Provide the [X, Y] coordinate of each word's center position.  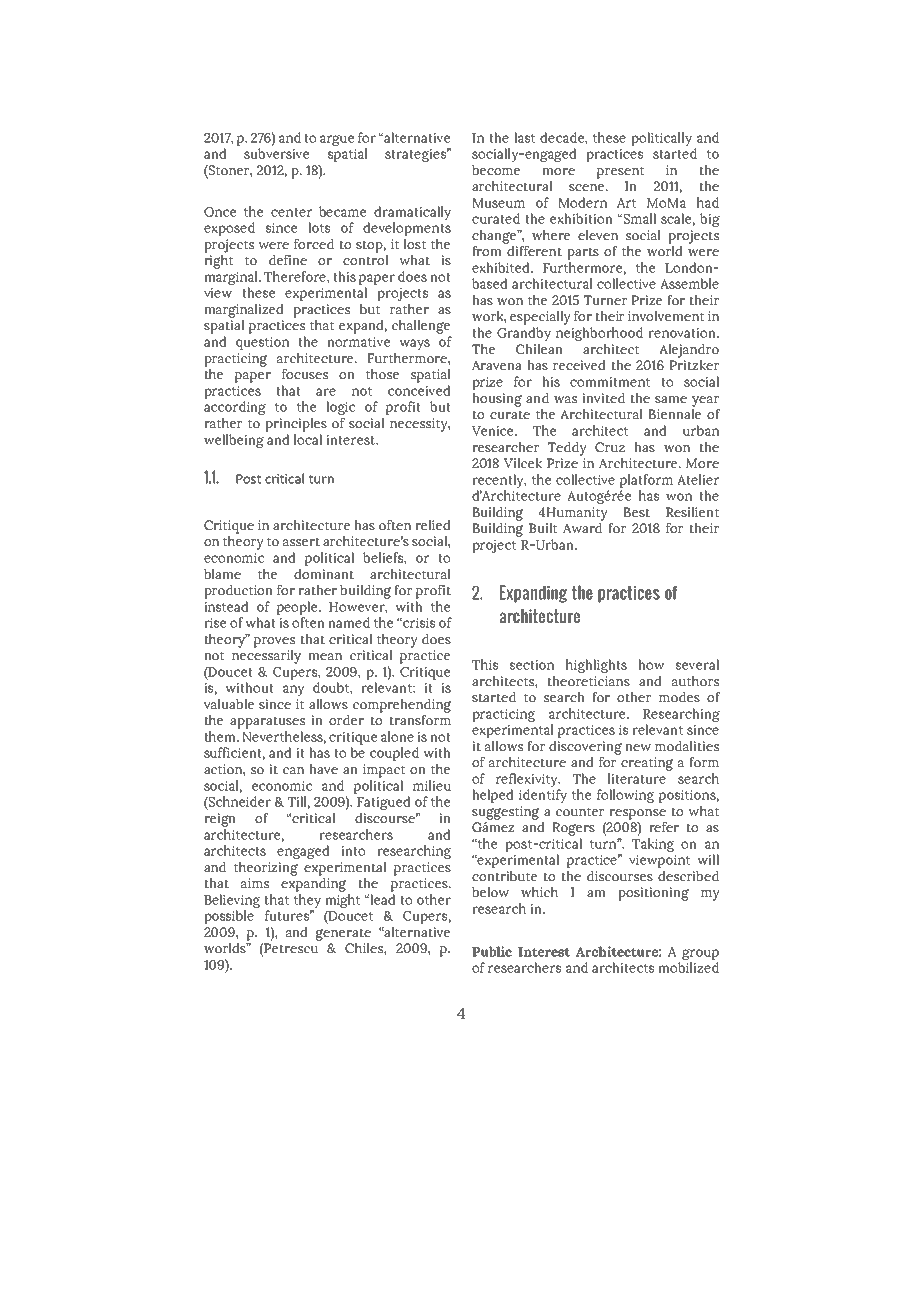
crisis [418, 623]
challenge [421, 327]
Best [636, 512]
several [697, 664]
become [496, 170]
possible [229, 917]
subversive [276, 153]
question [262, 343]
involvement [666, 316]
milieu [432, 785]
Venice [494, 431]
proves [274, 642]
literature [637, 778]
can [293, 770]
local [308, 439]
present [621, 172]
